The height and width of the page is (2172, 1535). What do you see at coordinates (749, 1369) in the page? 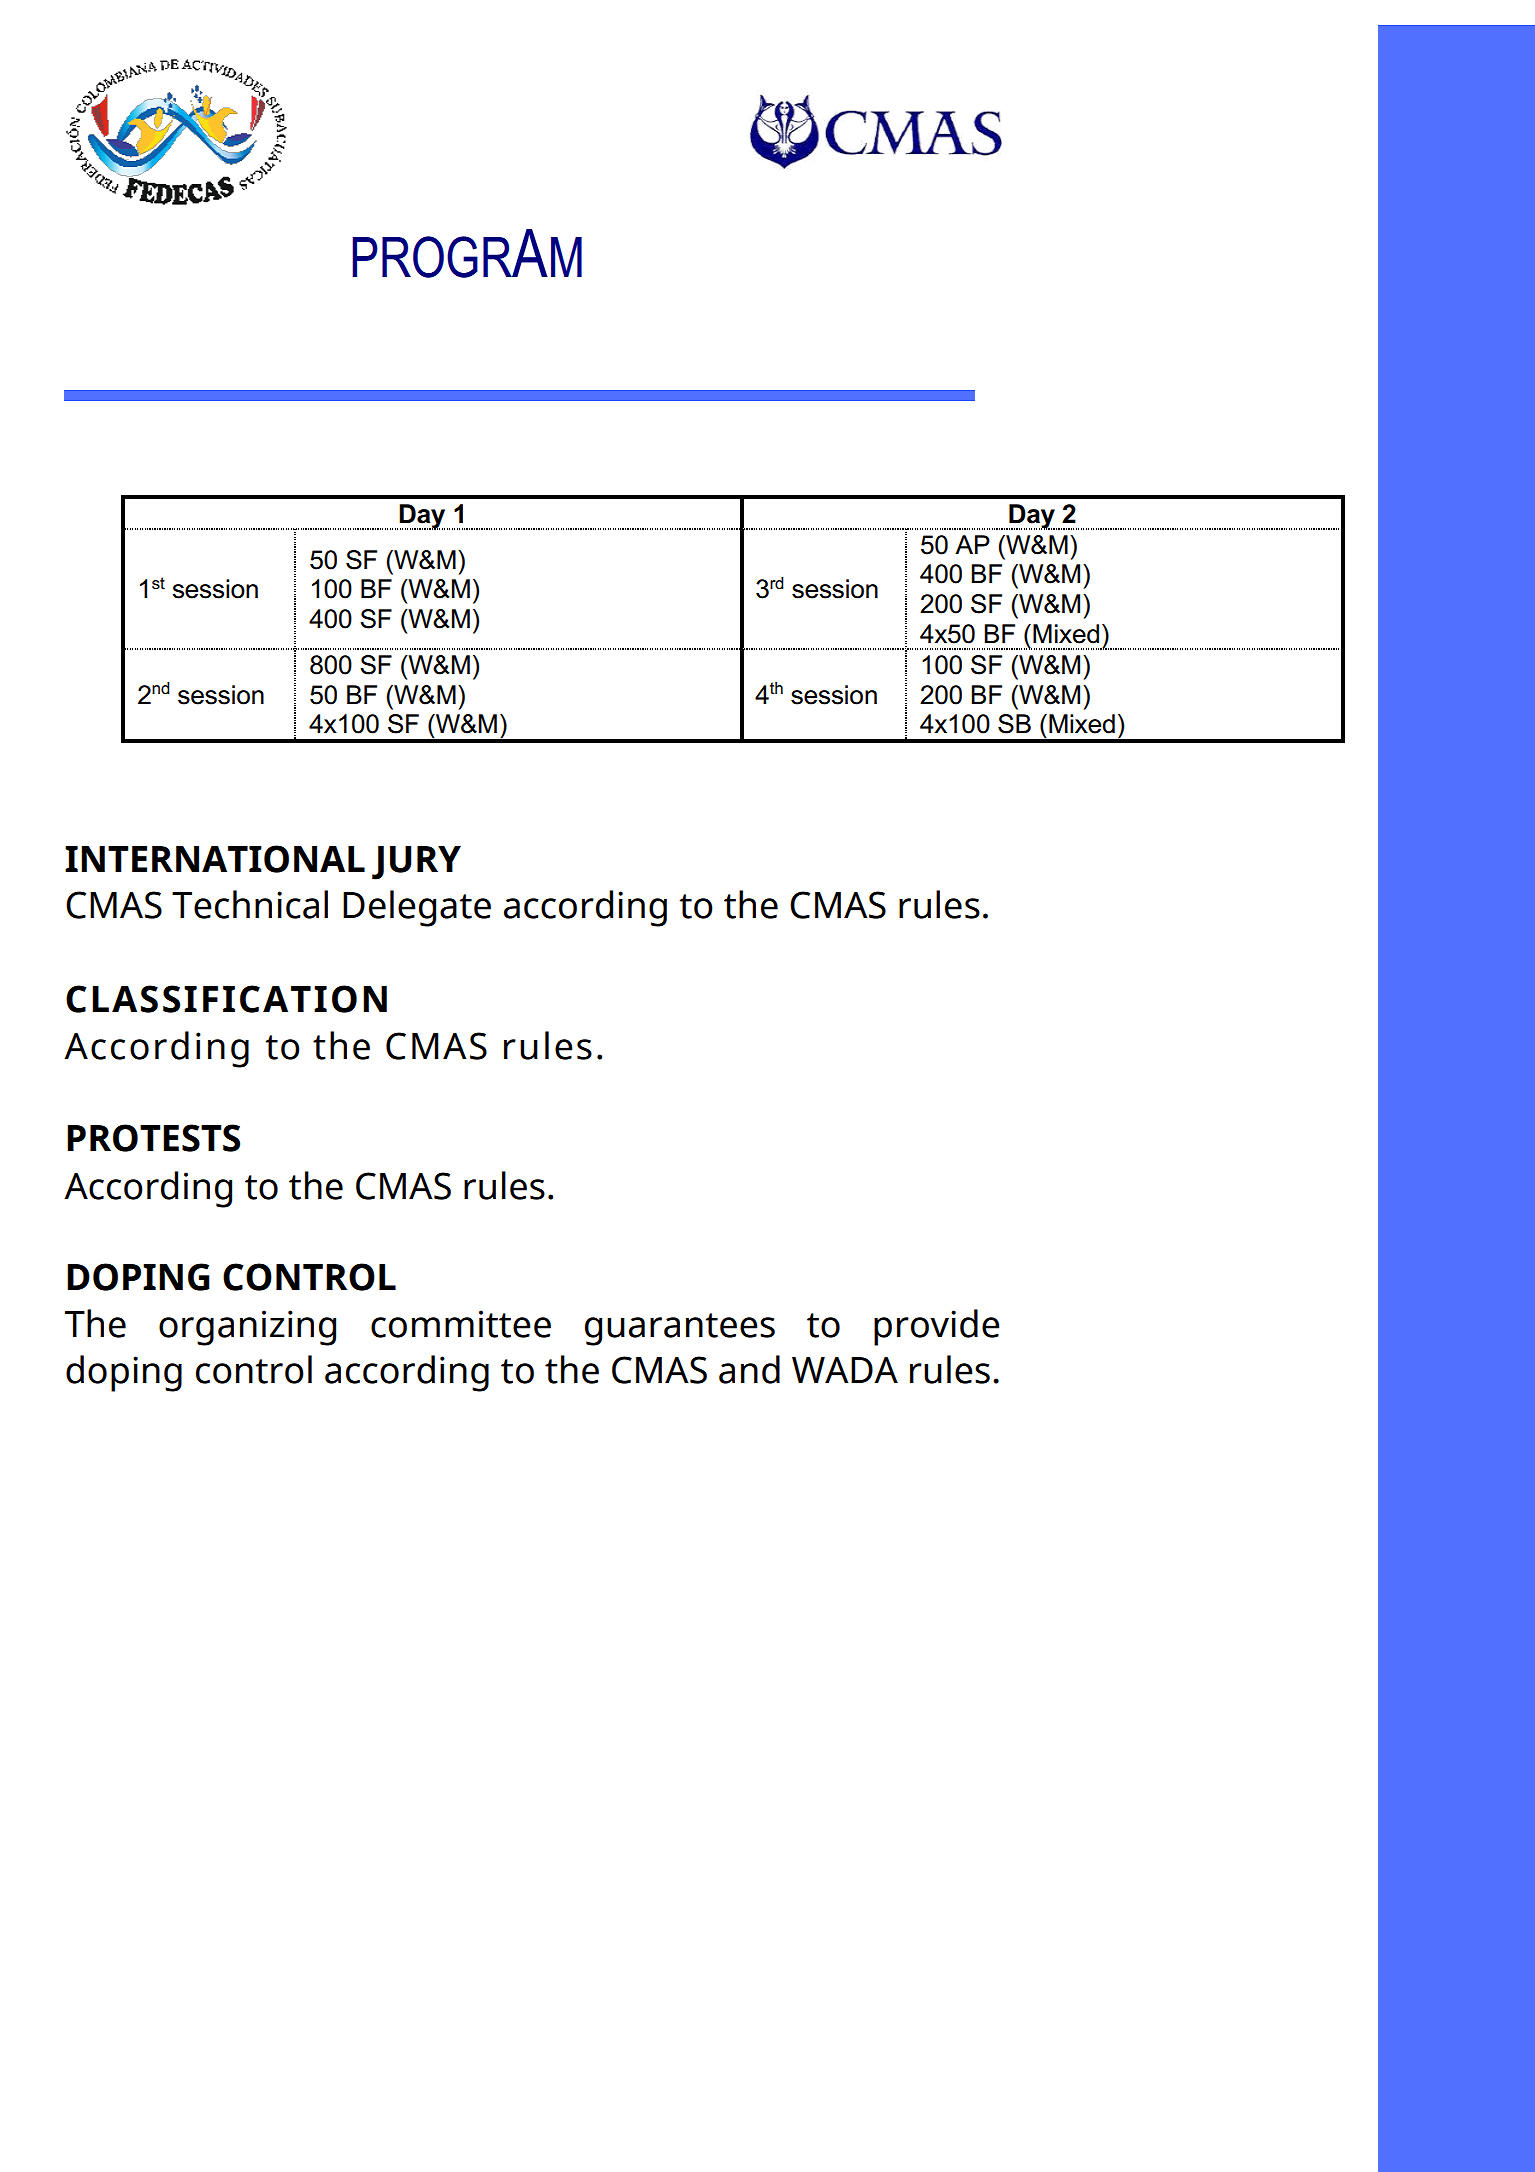
I see `and` at bounding box center [749, 1369].
